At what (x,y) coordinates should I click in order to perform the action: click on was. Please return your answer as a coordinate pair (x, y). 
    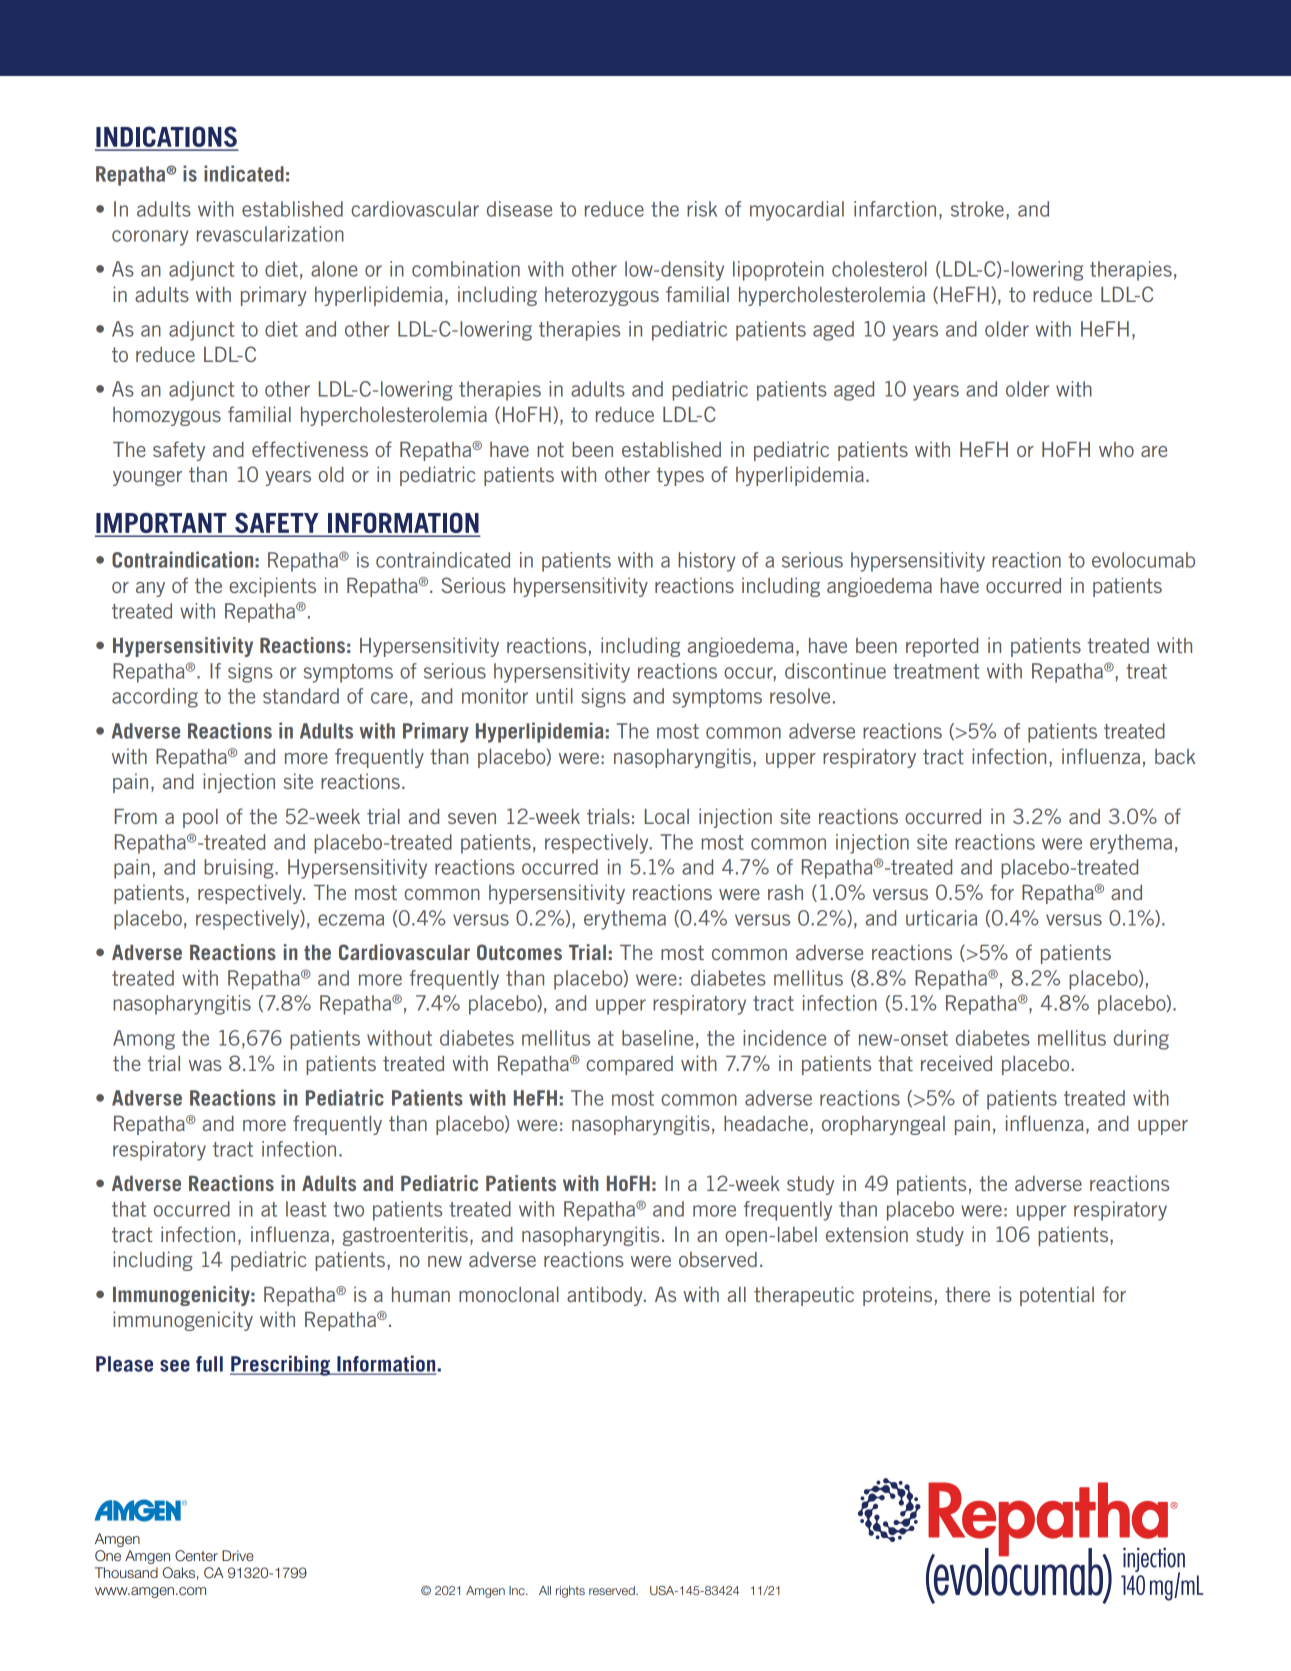
    Looking at the image, I should click on (205, 1065).
